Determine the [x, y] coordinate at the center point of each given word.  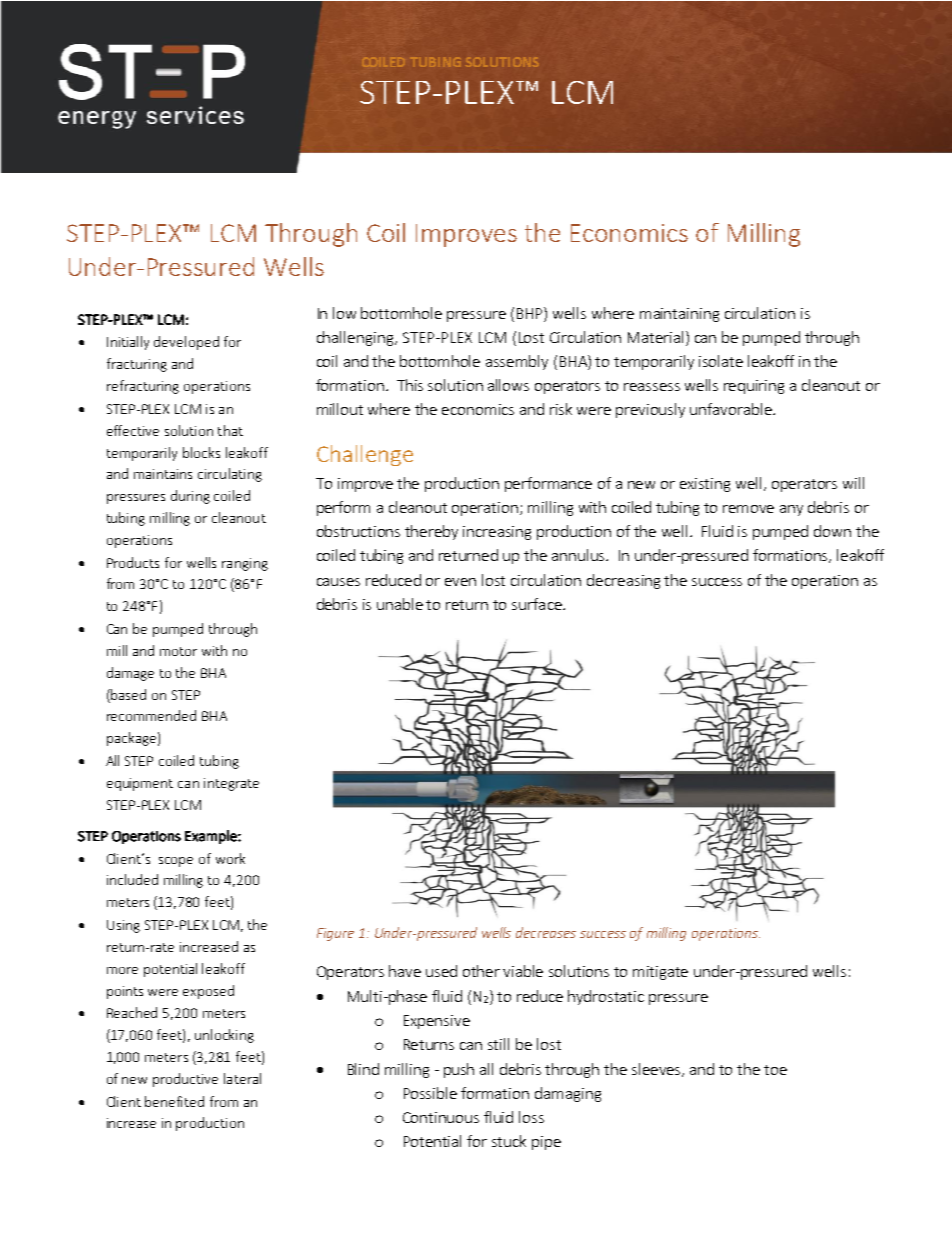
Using [123, 926]
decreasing [623, 581]
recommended [151, 715]
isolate [721, 361]
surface [538, 604]
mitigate [660, 973]
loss [531, 1117]
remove [748, 509]
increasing [497, 533]
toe [775, 1070]
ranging [245, 564]
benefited [174, 1101]
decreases [546, 932]
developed [186, 343]
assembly [517, 362]
